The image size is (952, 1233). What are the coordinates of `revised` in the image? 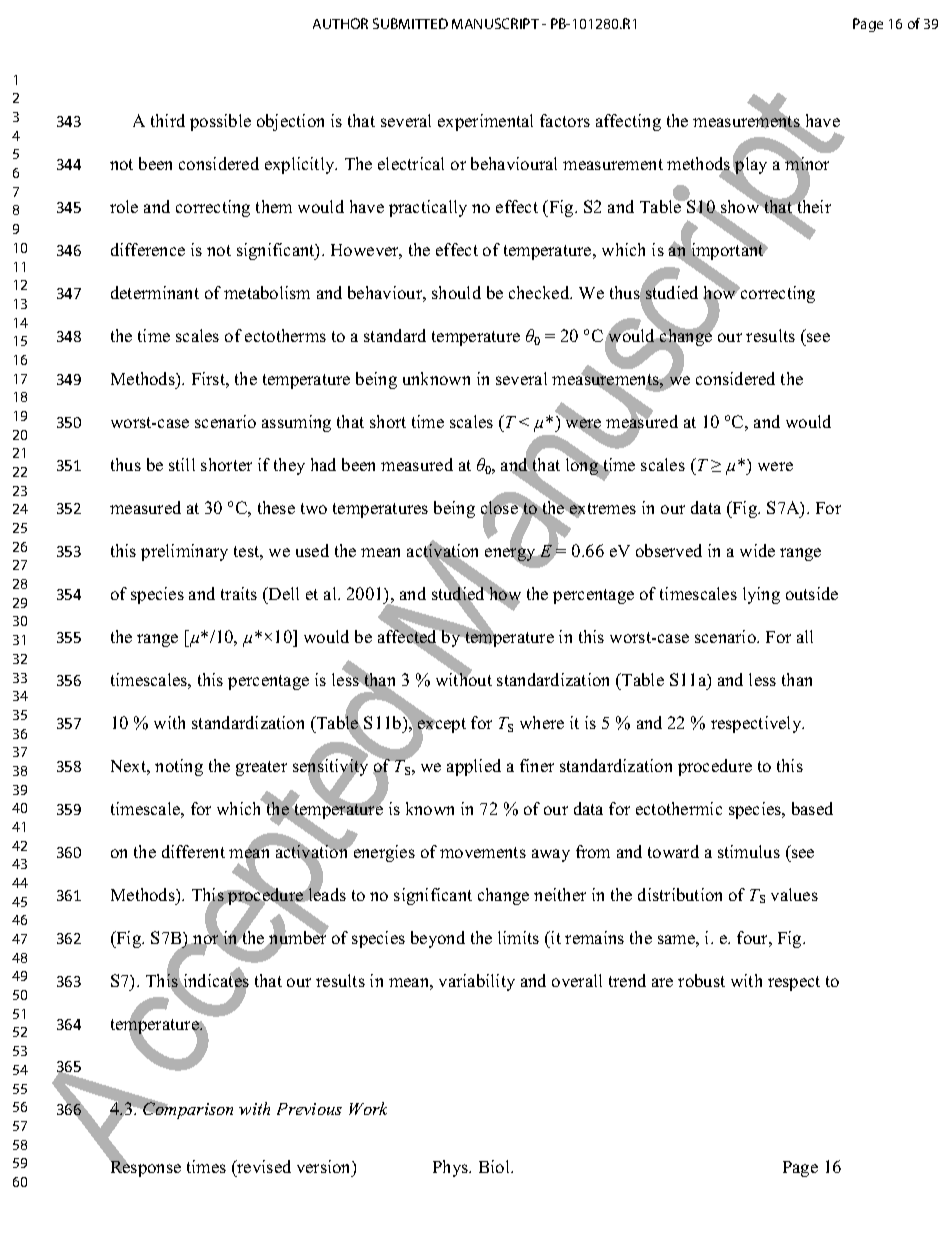 It's located at (263, 1168).
